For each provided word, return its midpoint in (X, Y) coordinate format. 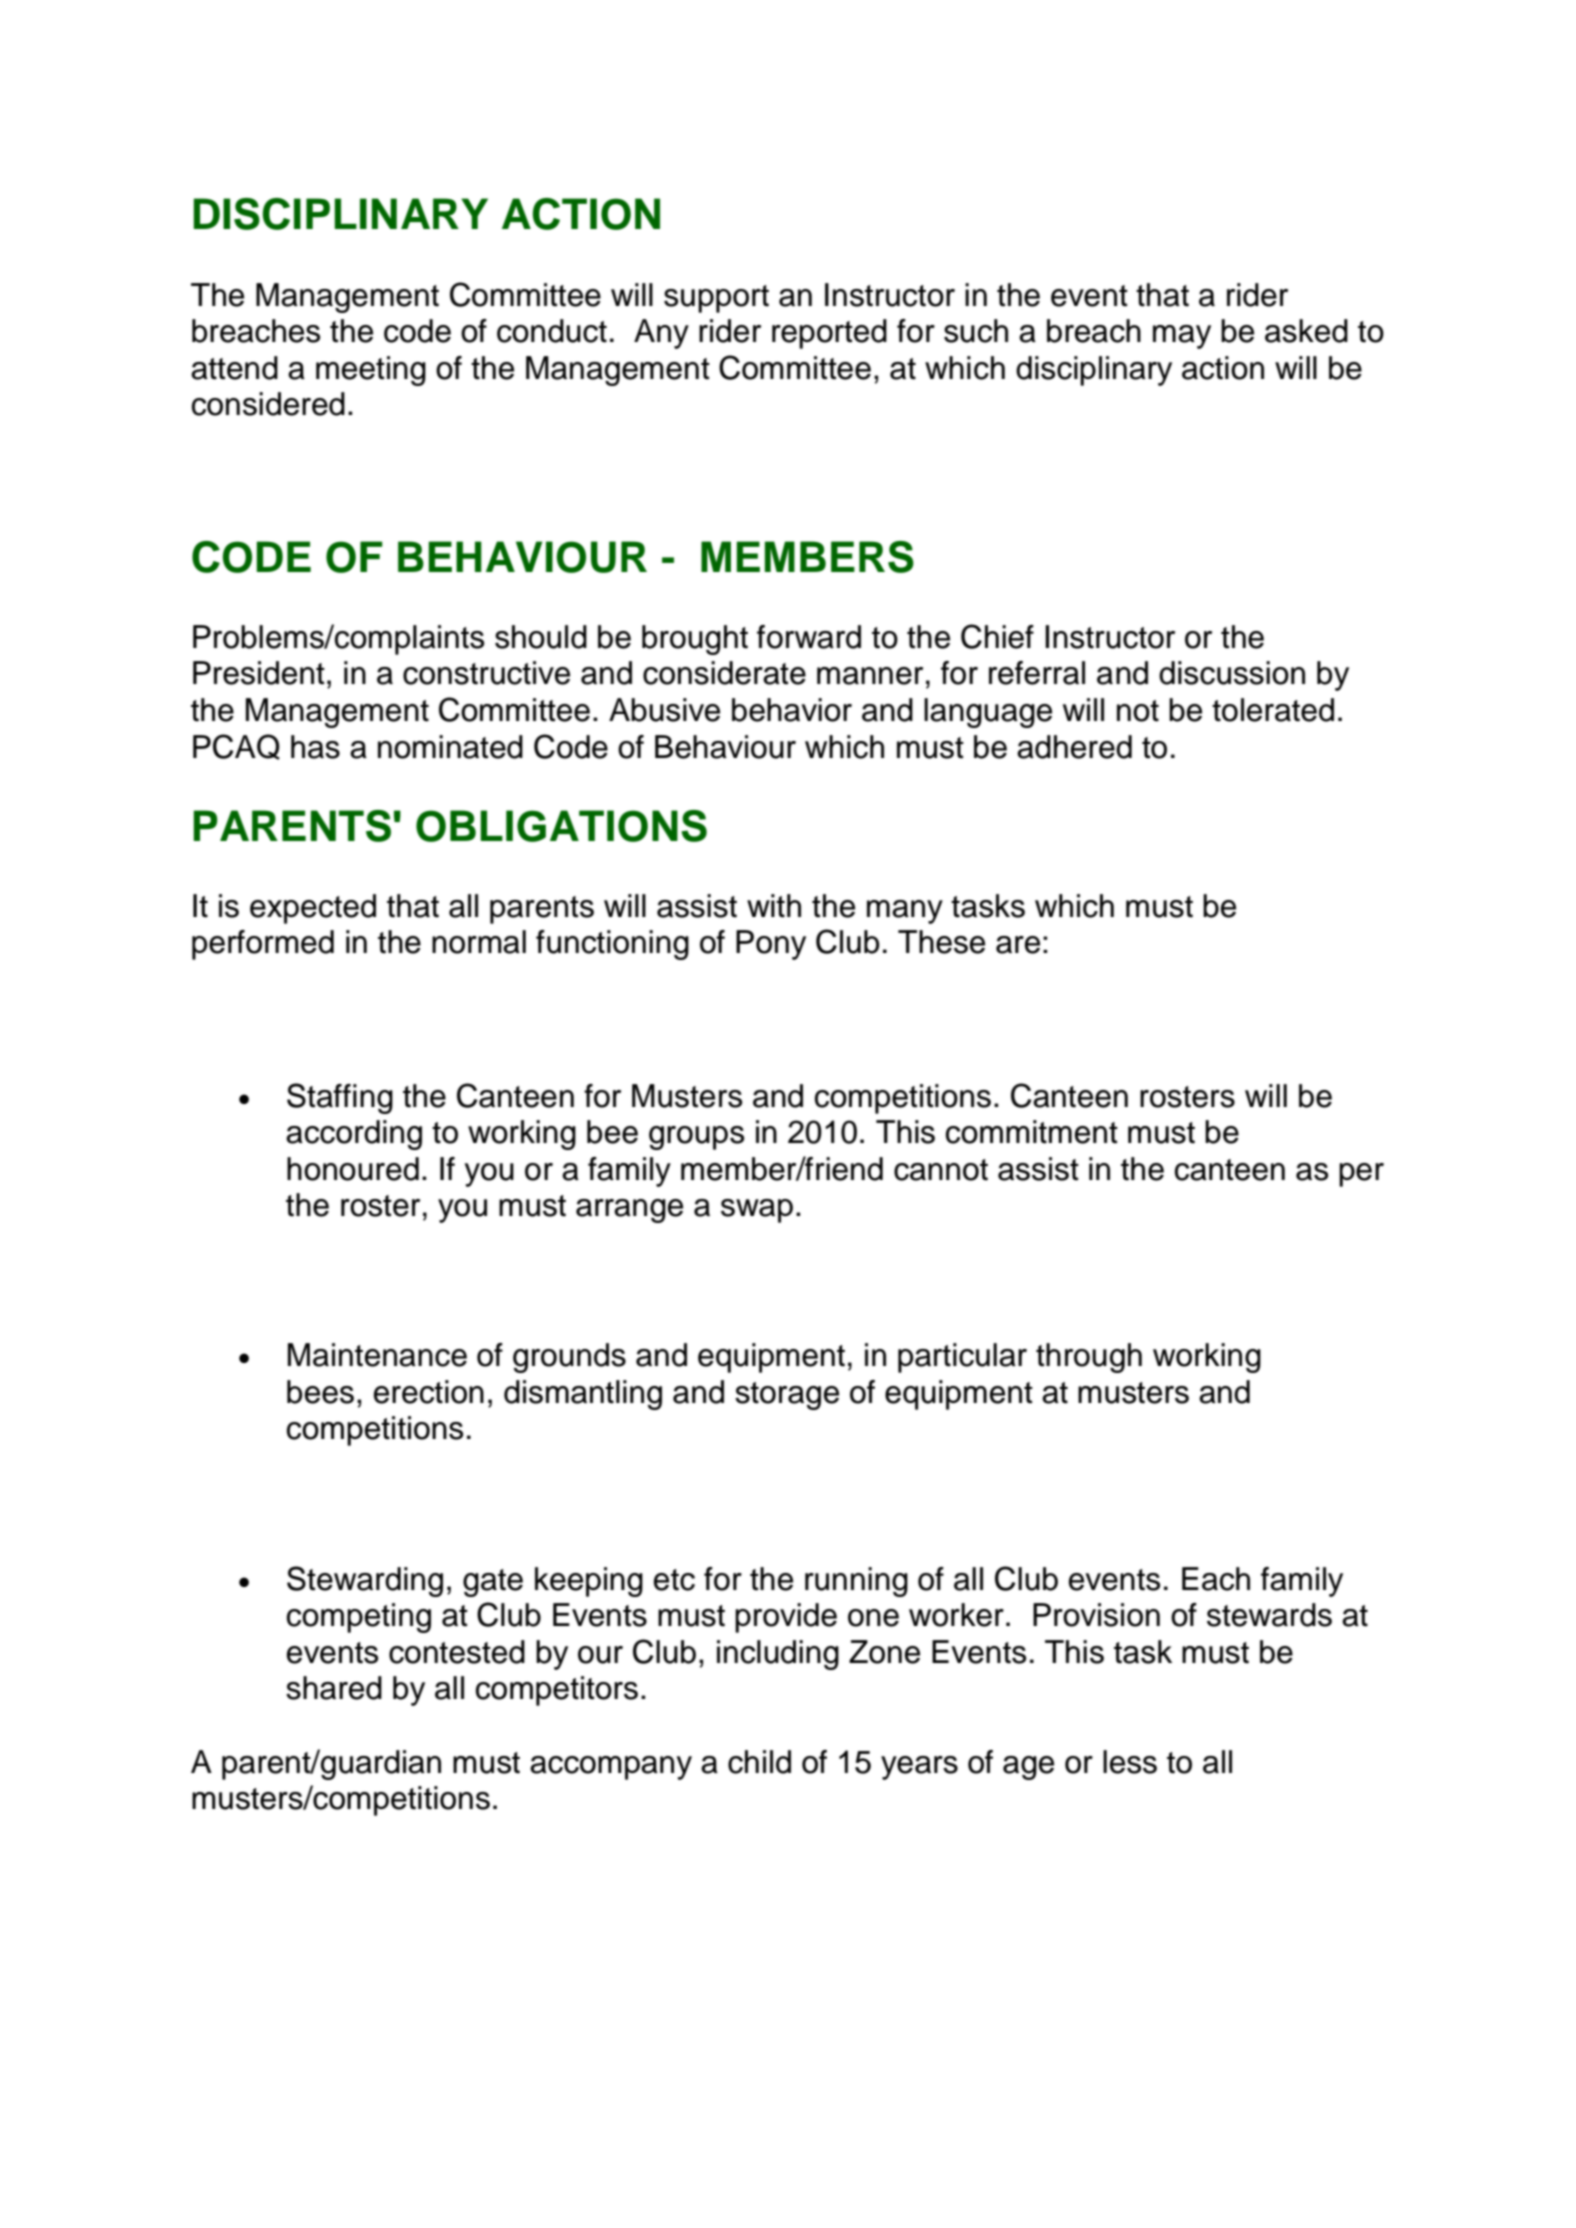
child (759, 1762)
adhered (1074, 747)
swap (757, 1211)
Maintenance (377, 1355)
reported (829, 334)
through (1089, 1358)
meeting (371, 371)
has (315, 747)
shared (334, 1688)
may (1182, 337)
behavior (792, 710)
